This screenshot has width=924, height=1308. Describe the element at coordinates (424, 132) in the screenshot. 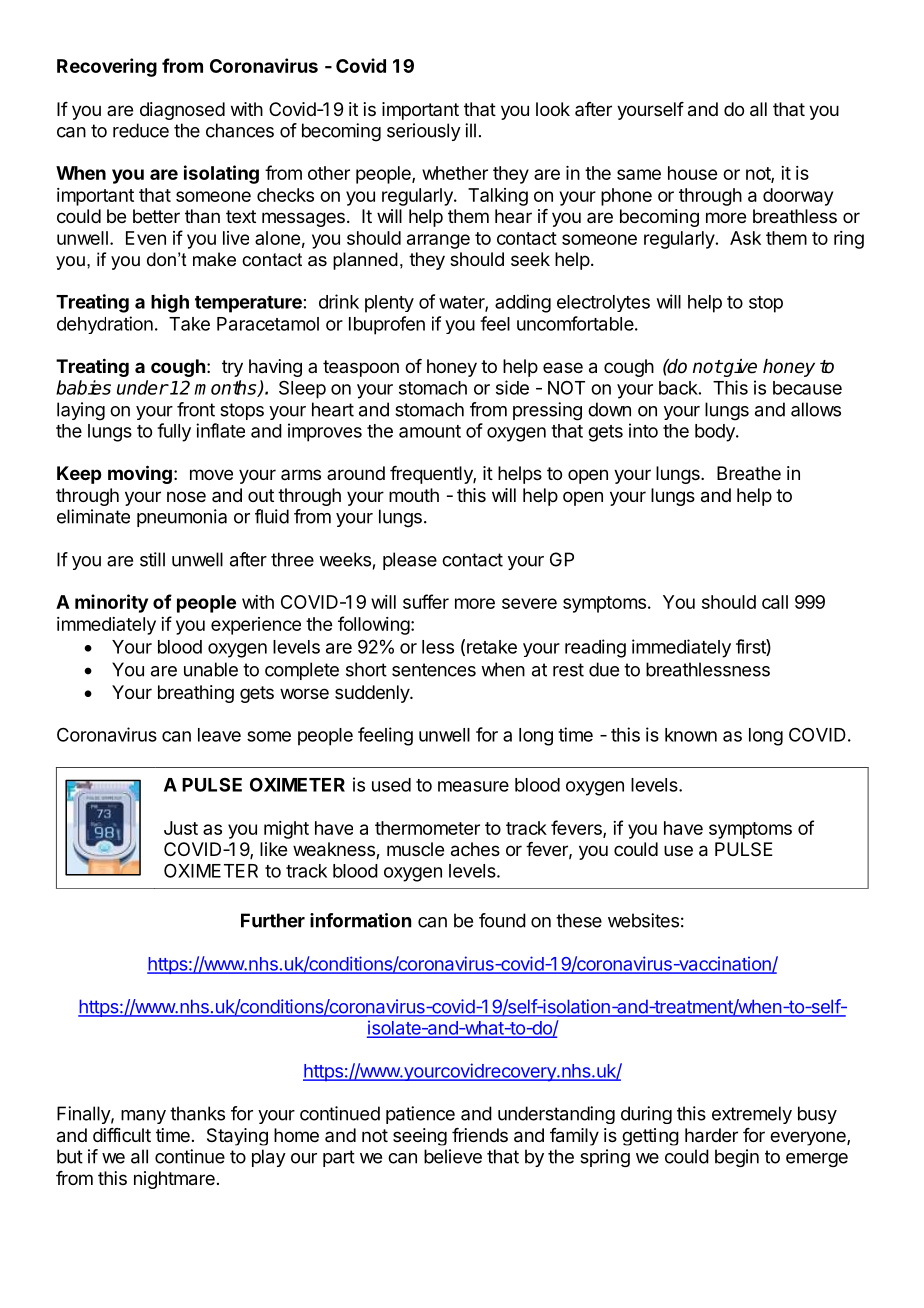

I see `seriously` at that location.
